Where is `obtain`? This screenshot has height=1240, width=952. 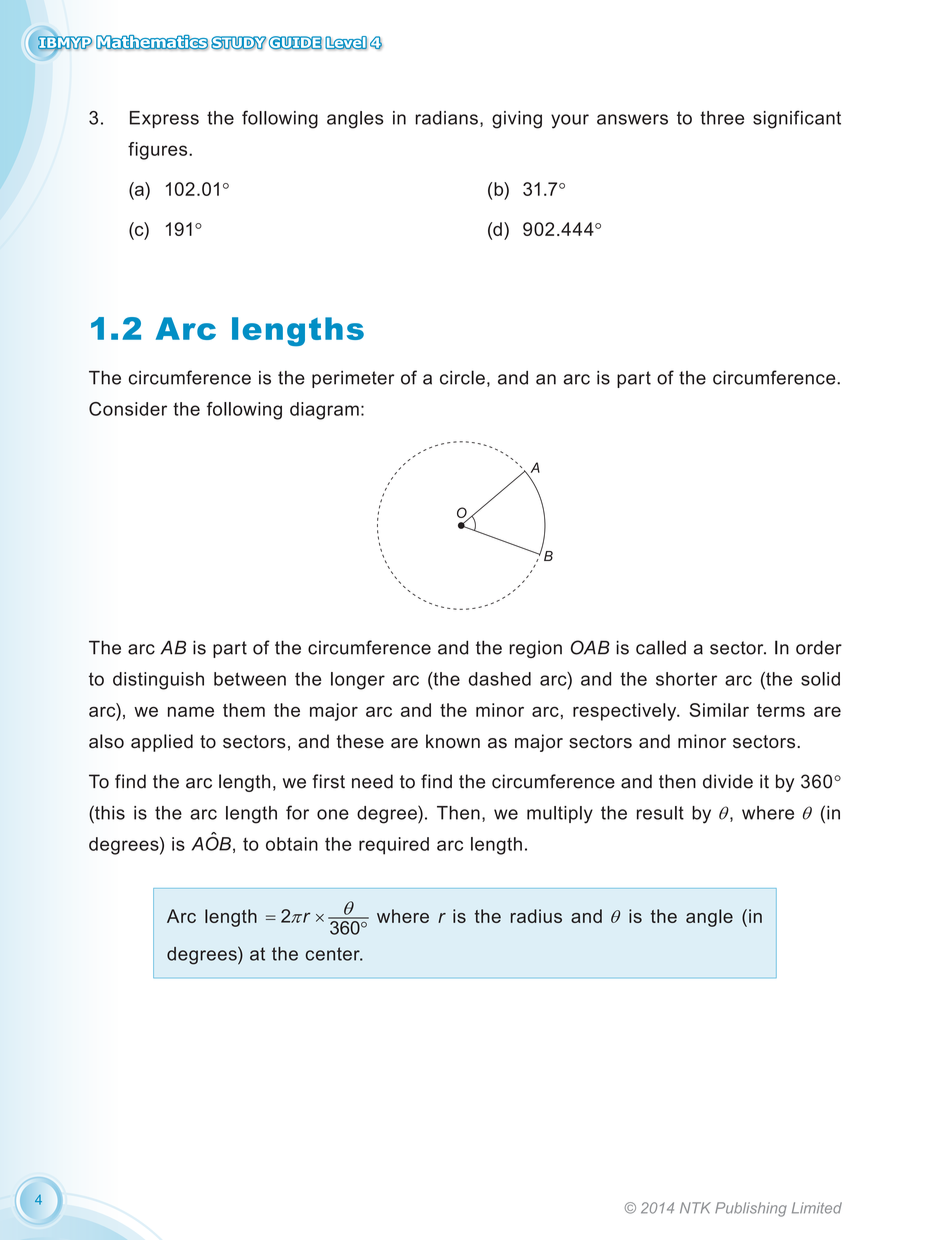 obtain is located at coordinates (292, 844).
